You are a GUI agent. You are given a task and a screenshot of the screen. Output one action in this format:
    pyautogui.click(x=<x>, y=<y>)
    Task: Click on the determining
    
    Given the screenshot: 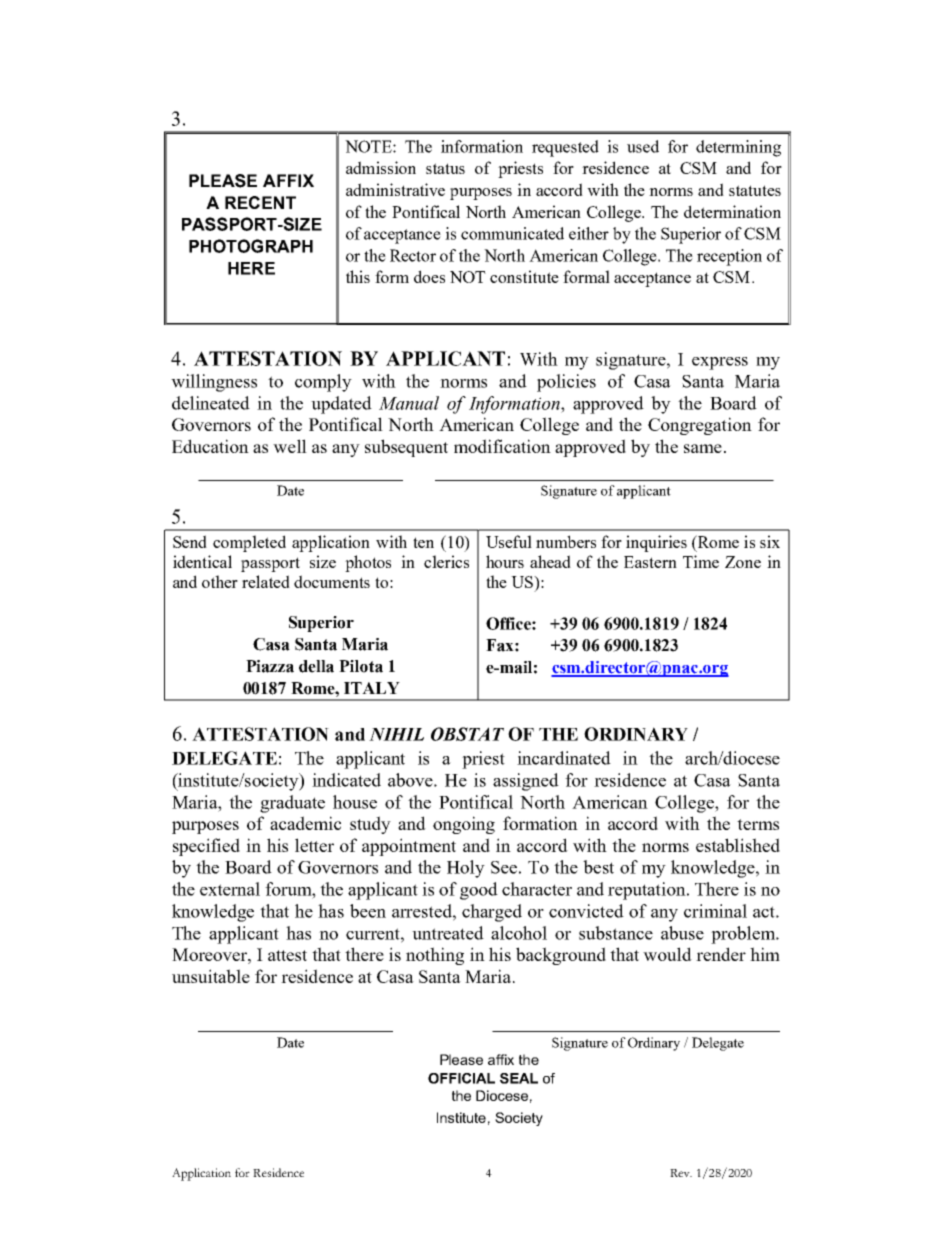 What is the action you would take?
    pyautogui.click(x=738, y=148)
